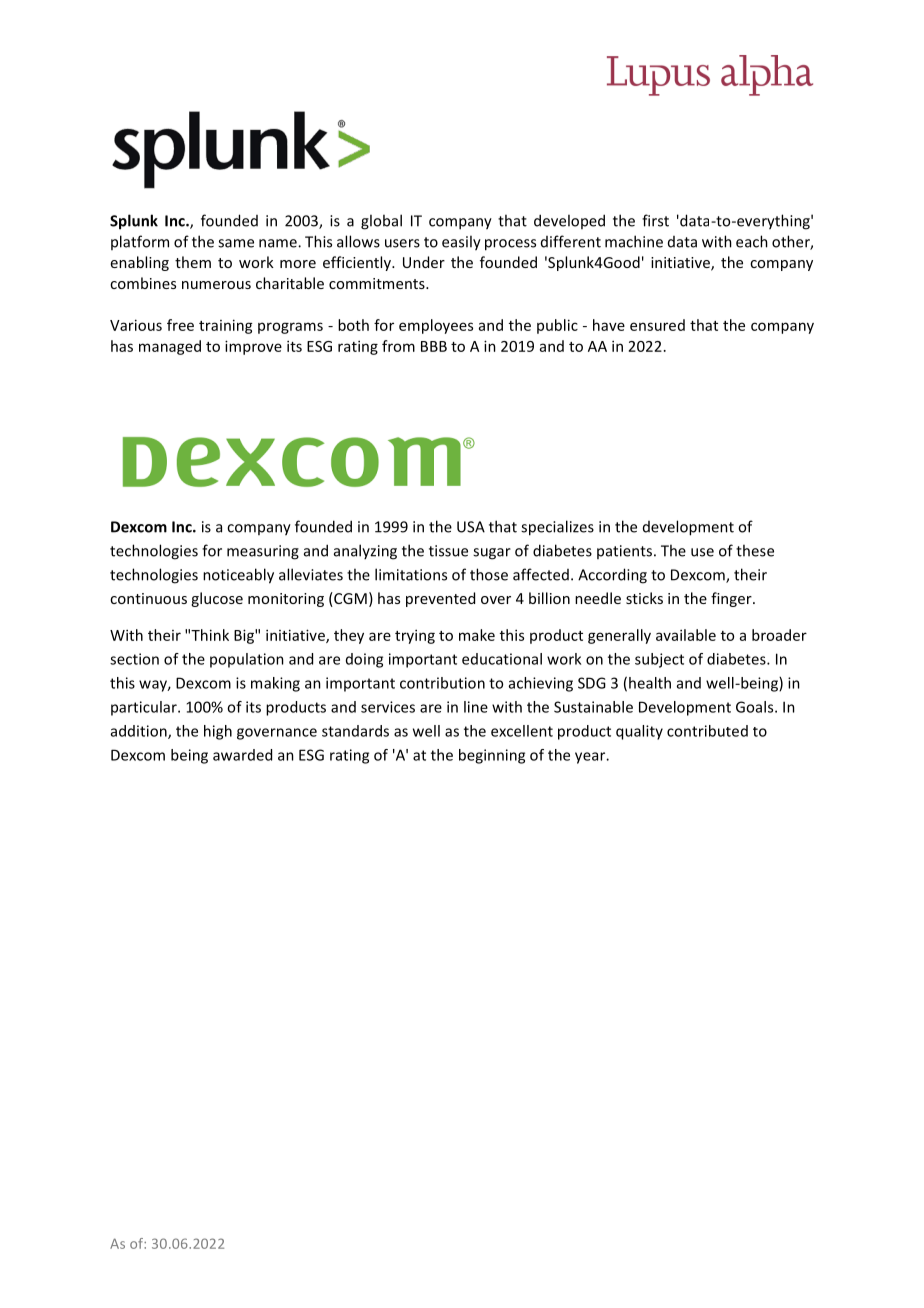 The image size is (924, 1308). What do you see at coordinates (755, 550) in the document?
I see `these` at bounding box center [755, 550].
